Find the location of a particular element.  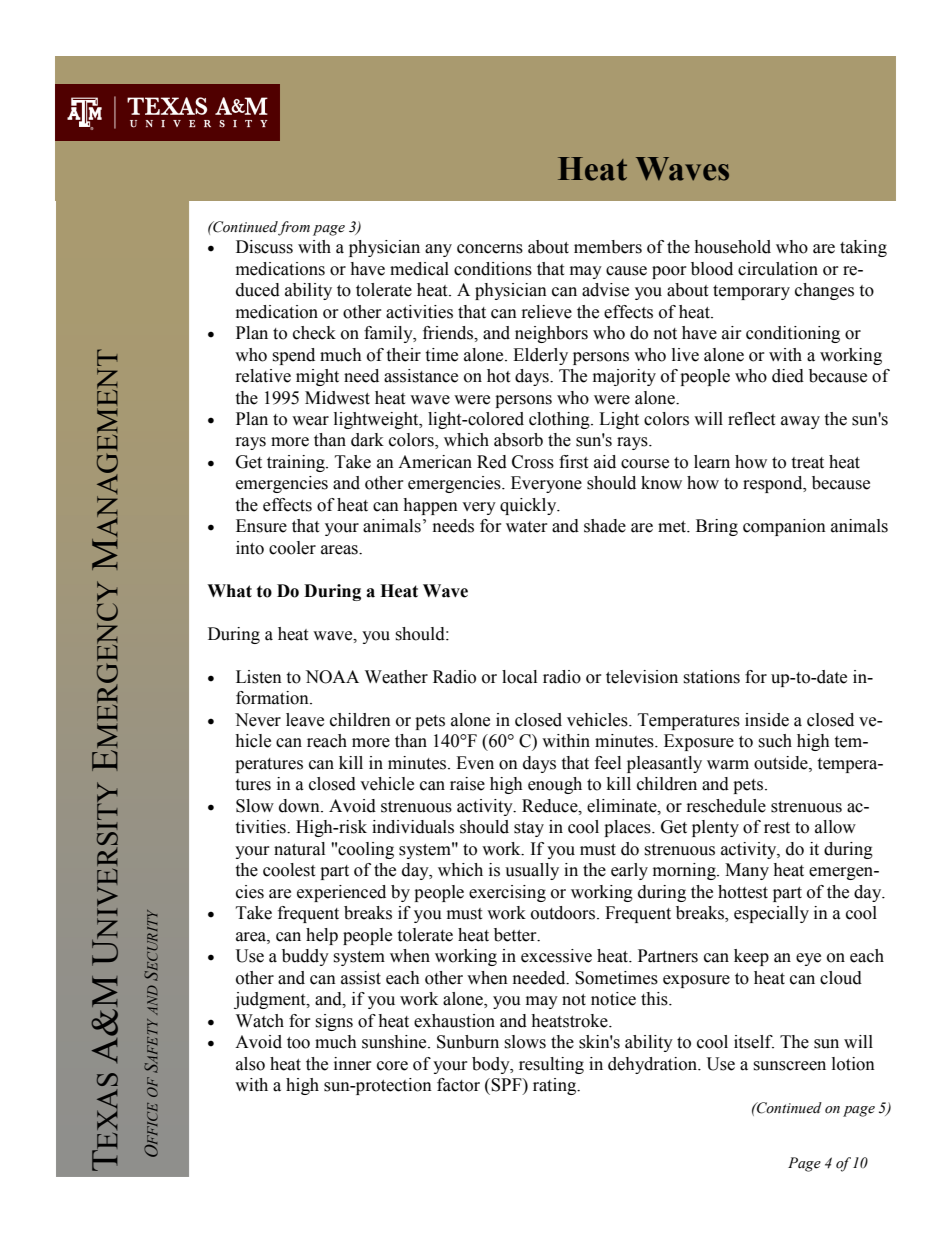

concerns is located at coordinates (490, 249).
